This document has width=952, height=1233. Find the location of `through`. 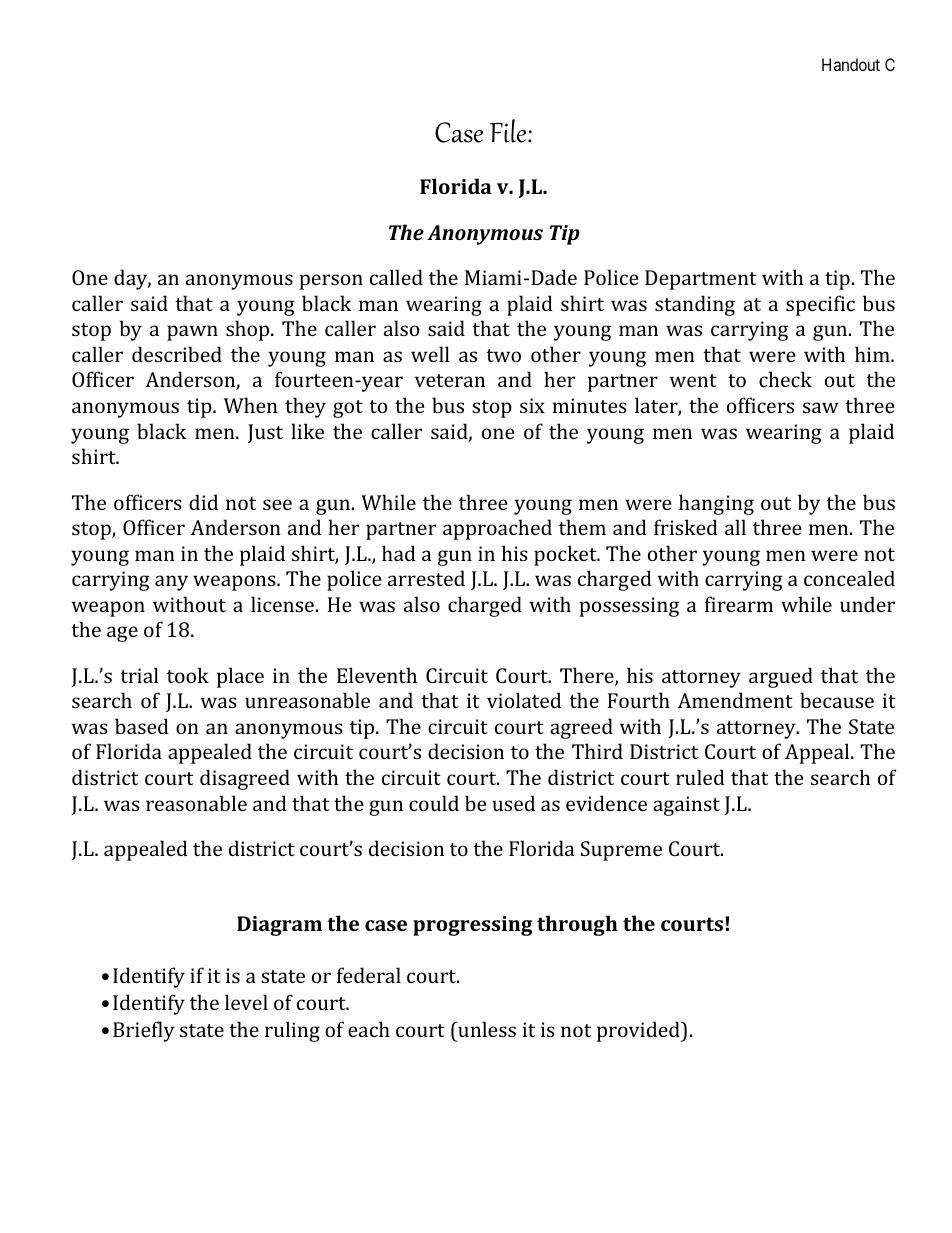

through is located at coordinates (577, 925).
